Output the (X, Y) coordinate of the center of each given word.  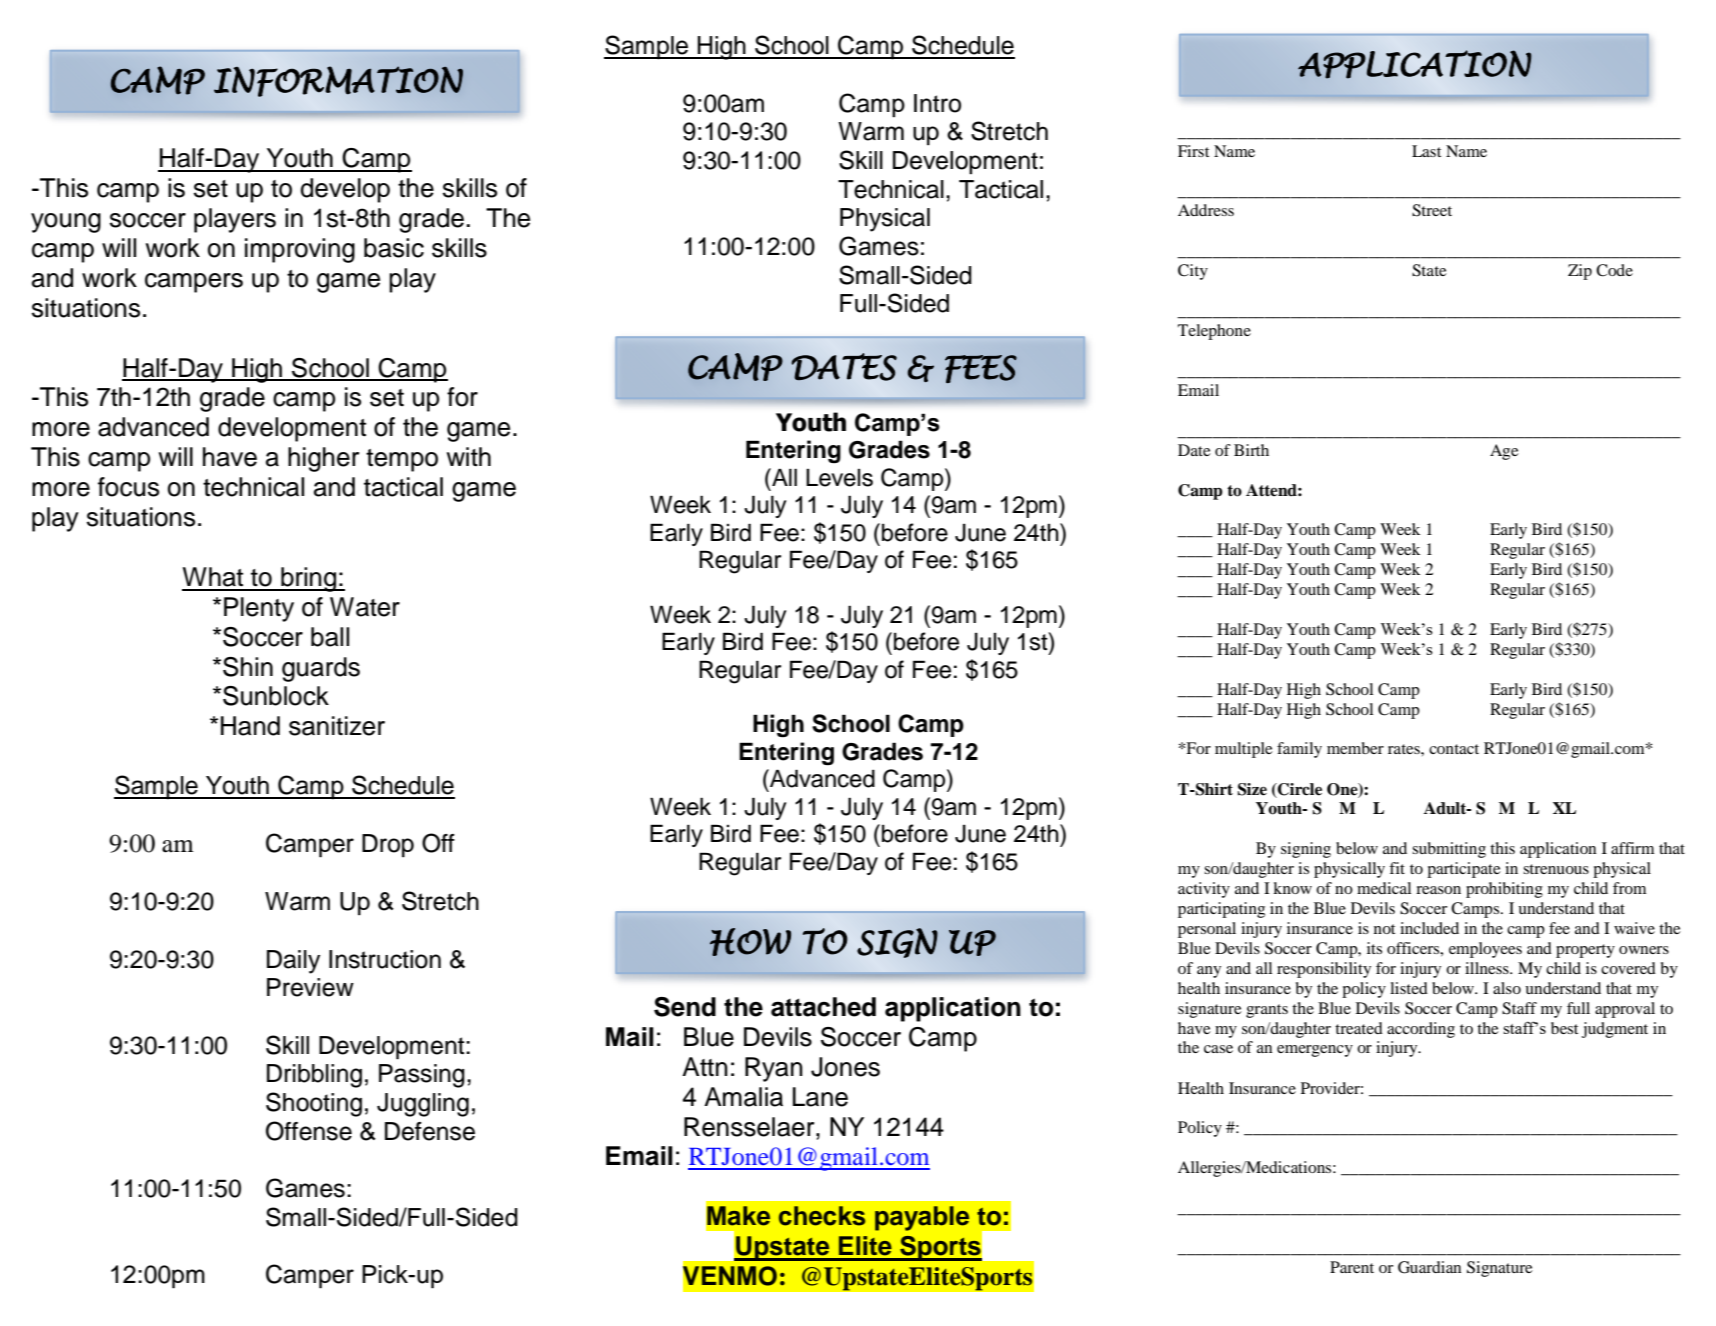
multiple (1244, 750)
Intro (937, 103)
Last (1426, 151)
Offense (309, 1131)
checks (822, 1216)
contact (1454, 749)
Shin (248, 667)
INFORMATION (338, 81)
